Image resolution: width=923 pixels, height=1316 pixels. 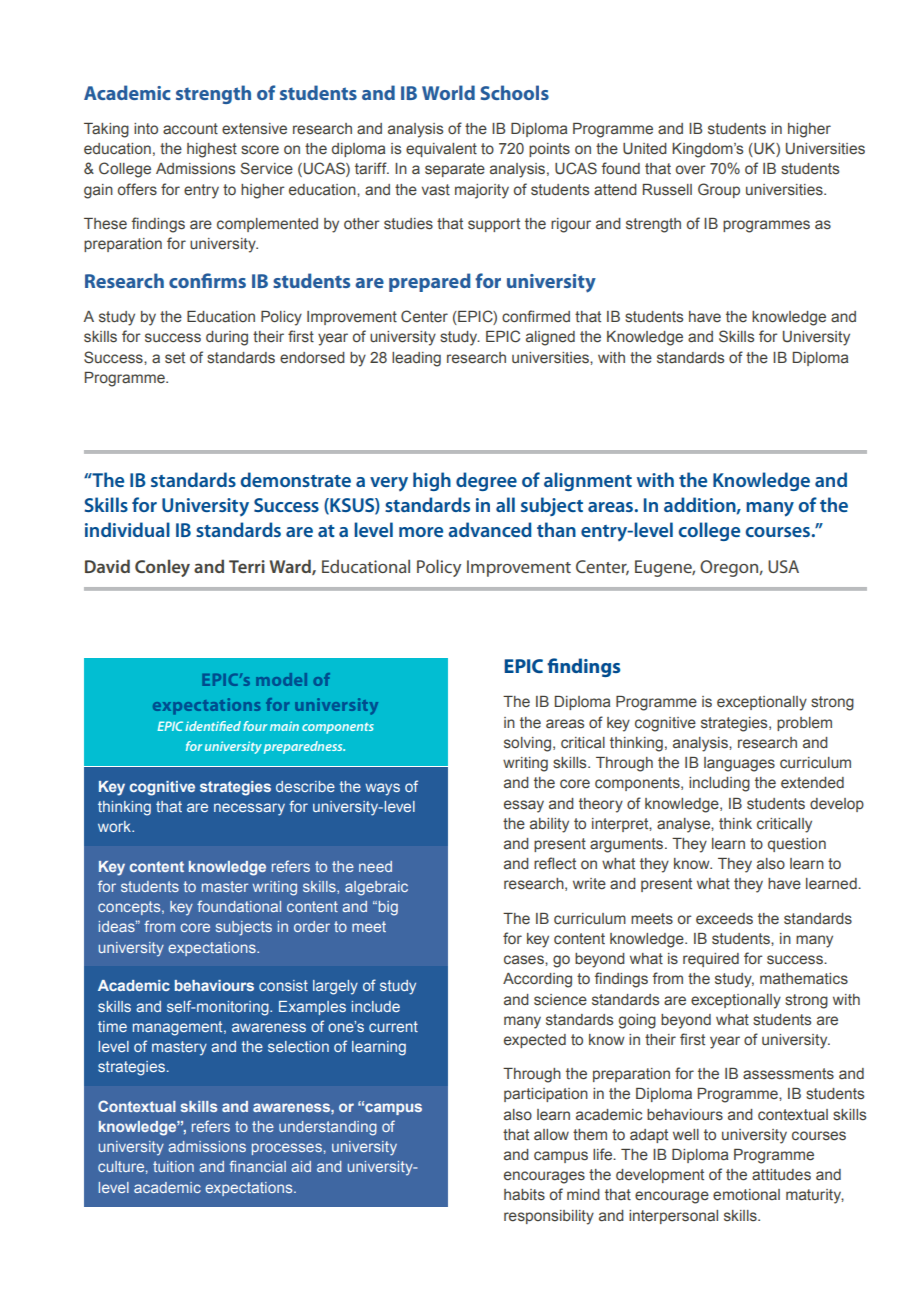 What do you see at coordinates (162, 568) in the screenshot?
I see `Conley` at bounding box center [162, 568].
